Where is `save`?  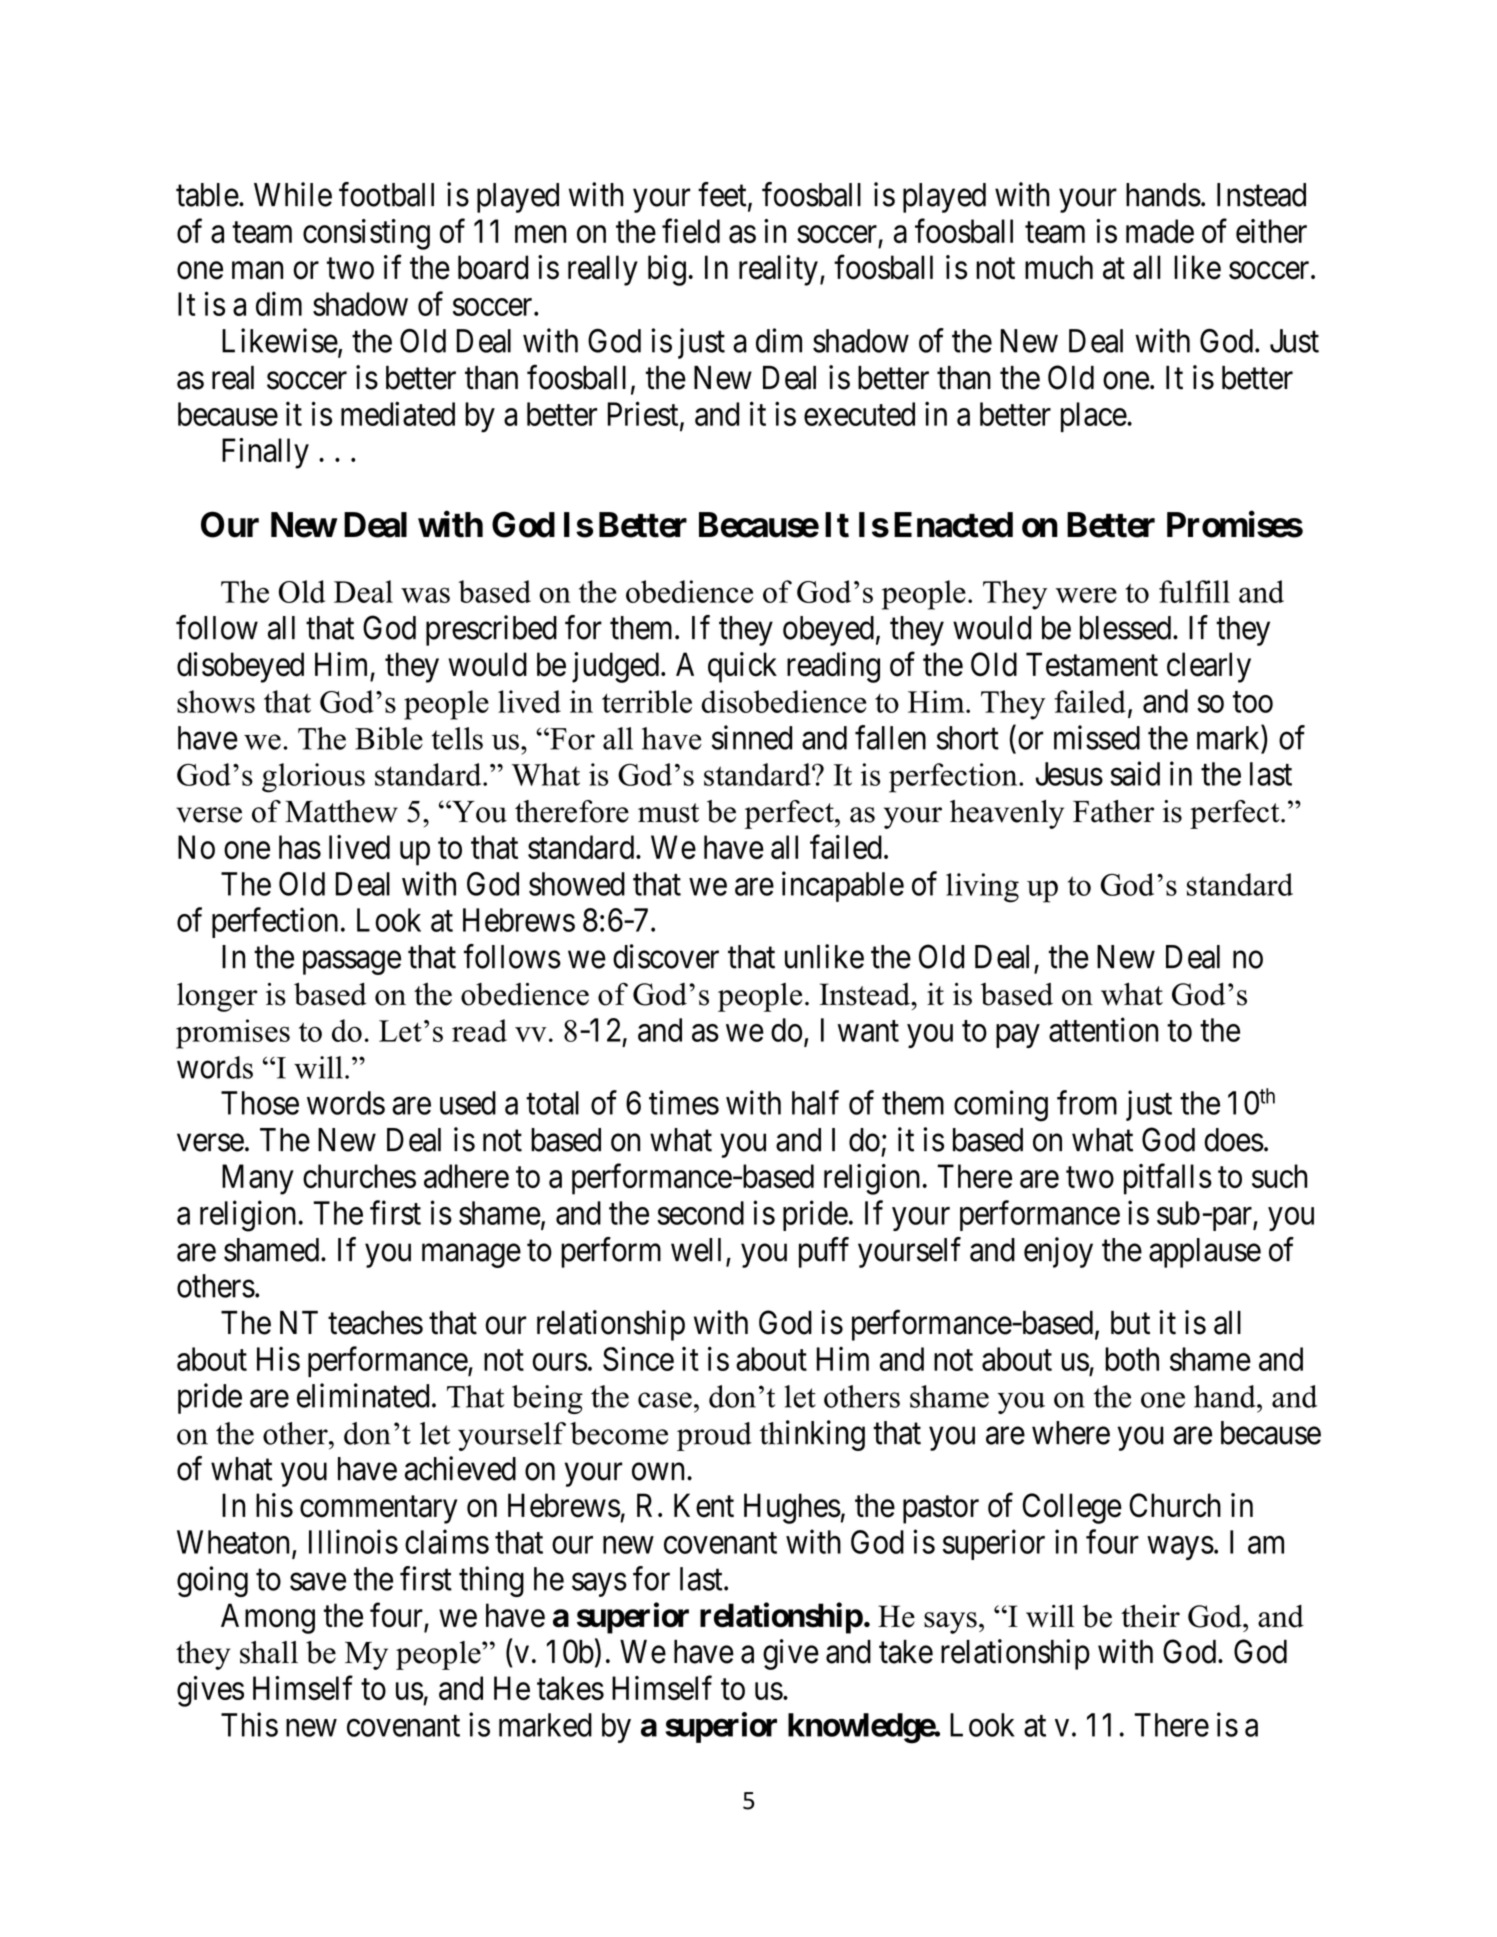 save is located at coordinates (318, 1582).
